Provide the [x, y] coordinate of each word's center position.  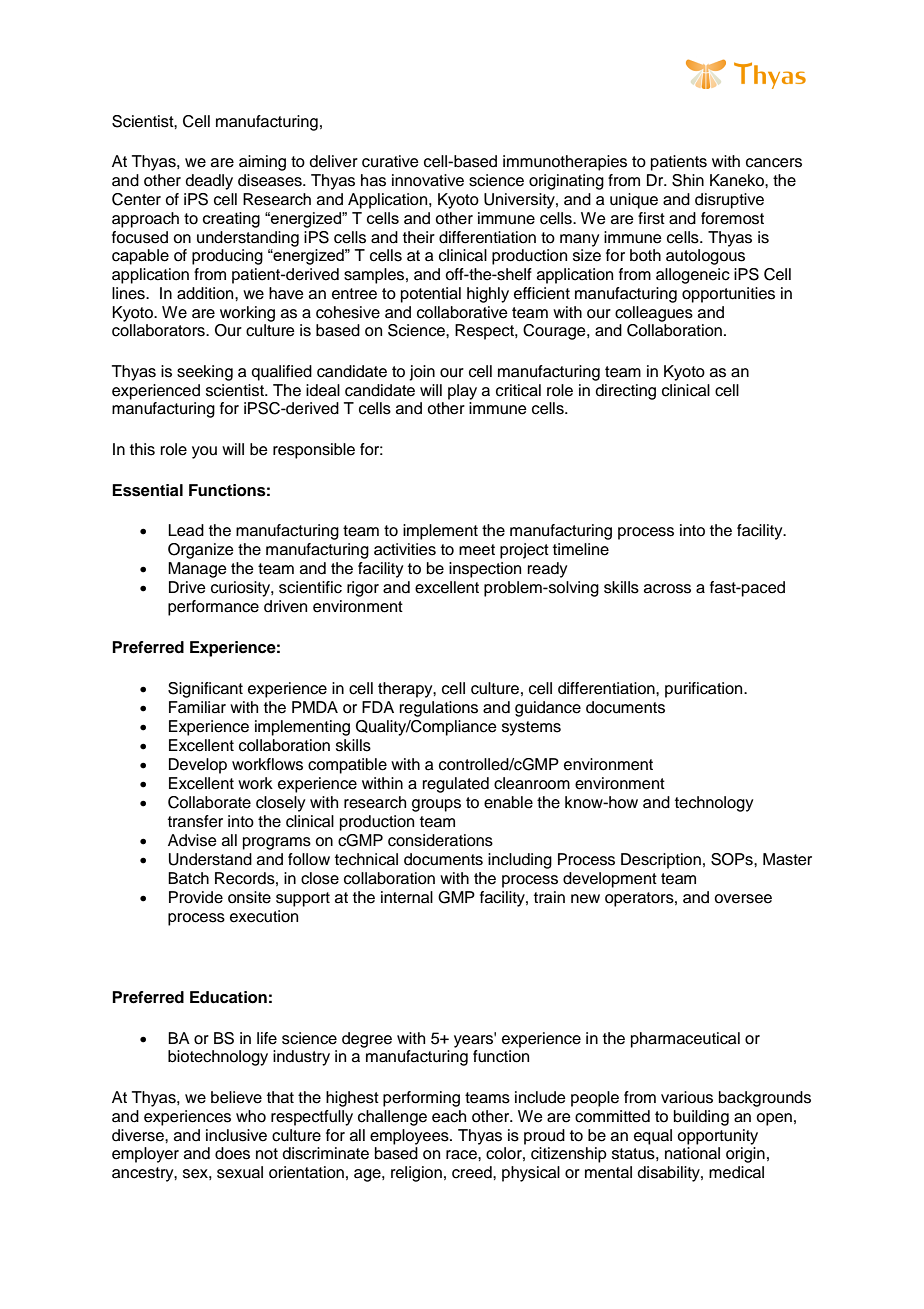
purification [705, 690]
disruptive [729, 201]
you [204, 452]
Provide [196, 897]
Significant [205, 690]
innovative [428, 180]
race [462, 1155]
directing [626, 392]
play [462, 392]
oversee [743, 899]
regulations [439, 709]
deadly [209, 182]
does [232, 1153]
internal [407, 897]
